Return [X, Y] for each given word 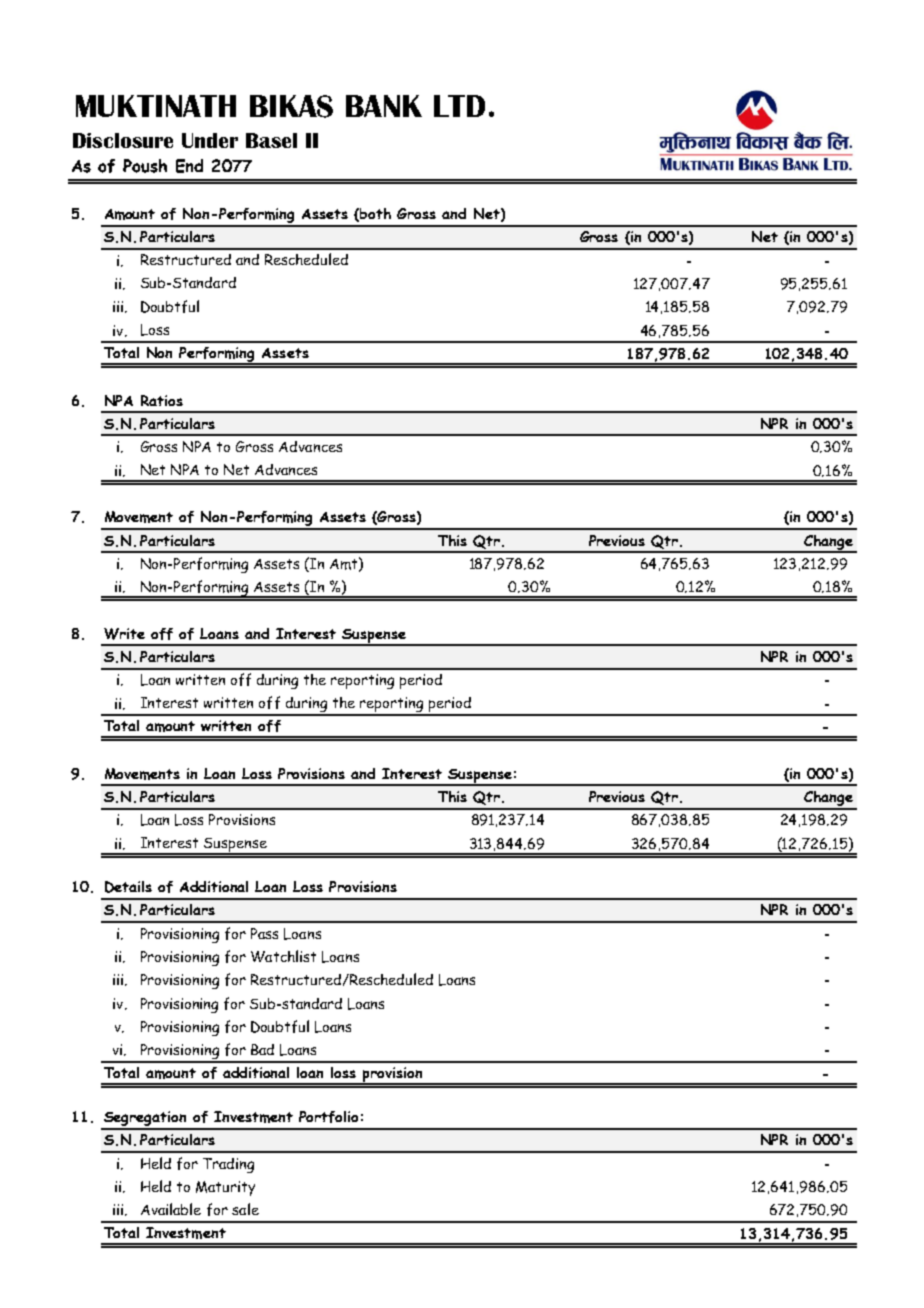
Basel [271, 140]
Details [128, 887]
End [189, 166]
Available [171, 1209]
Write [124, 634]
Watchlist [283, 956]
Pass [264, 933]
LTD [459, 106]
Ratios [162, 400]
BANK [384, 106]
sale [245, 1209]
